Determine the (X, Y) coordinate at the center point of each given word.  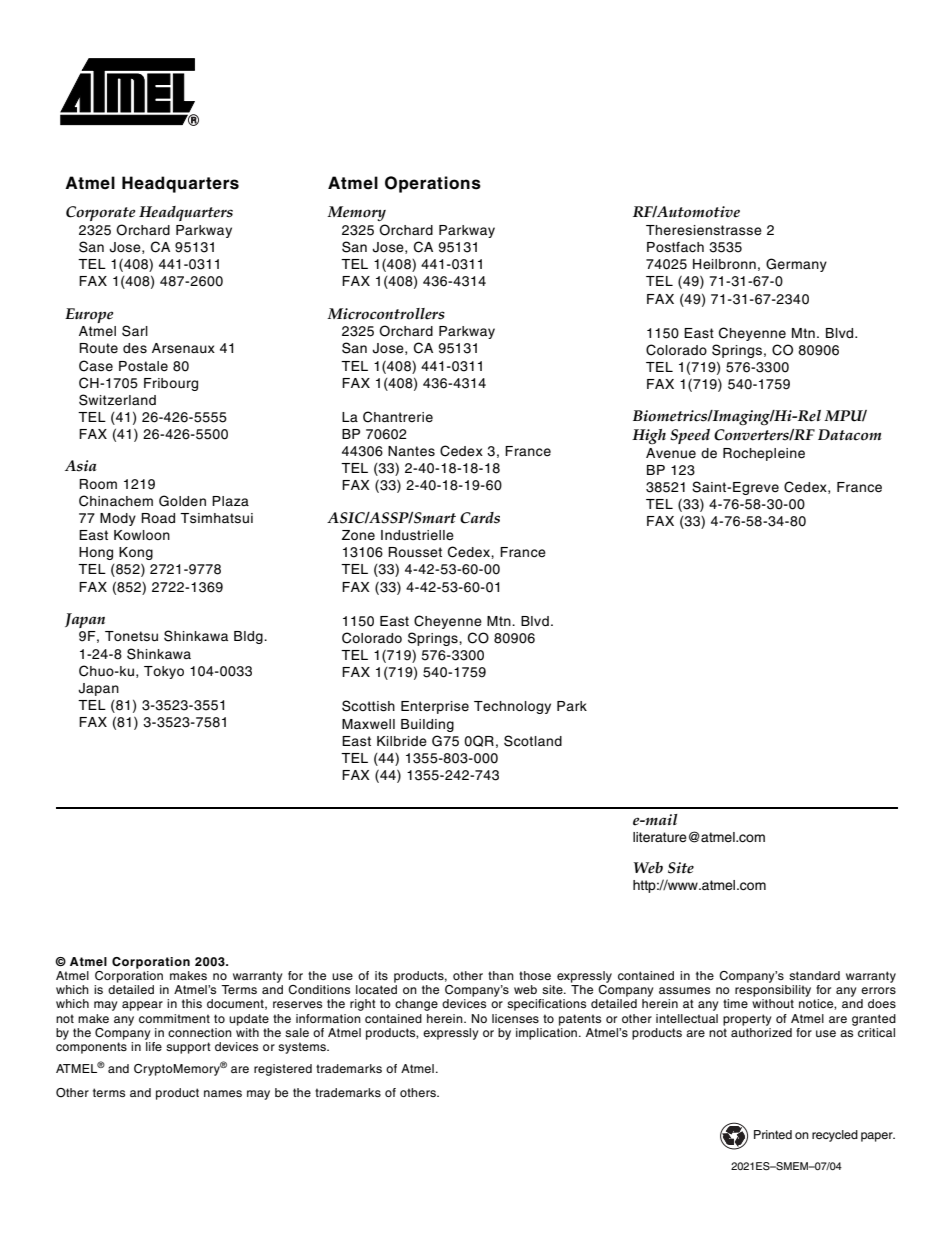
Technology (512, 707)
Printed (773, 1134)
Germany (796, 265)
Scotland (533, 741)
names (223, 1093)
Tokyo (164, 672)
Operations (433, 184)
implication (548, 1034)
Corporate (100, 213)
